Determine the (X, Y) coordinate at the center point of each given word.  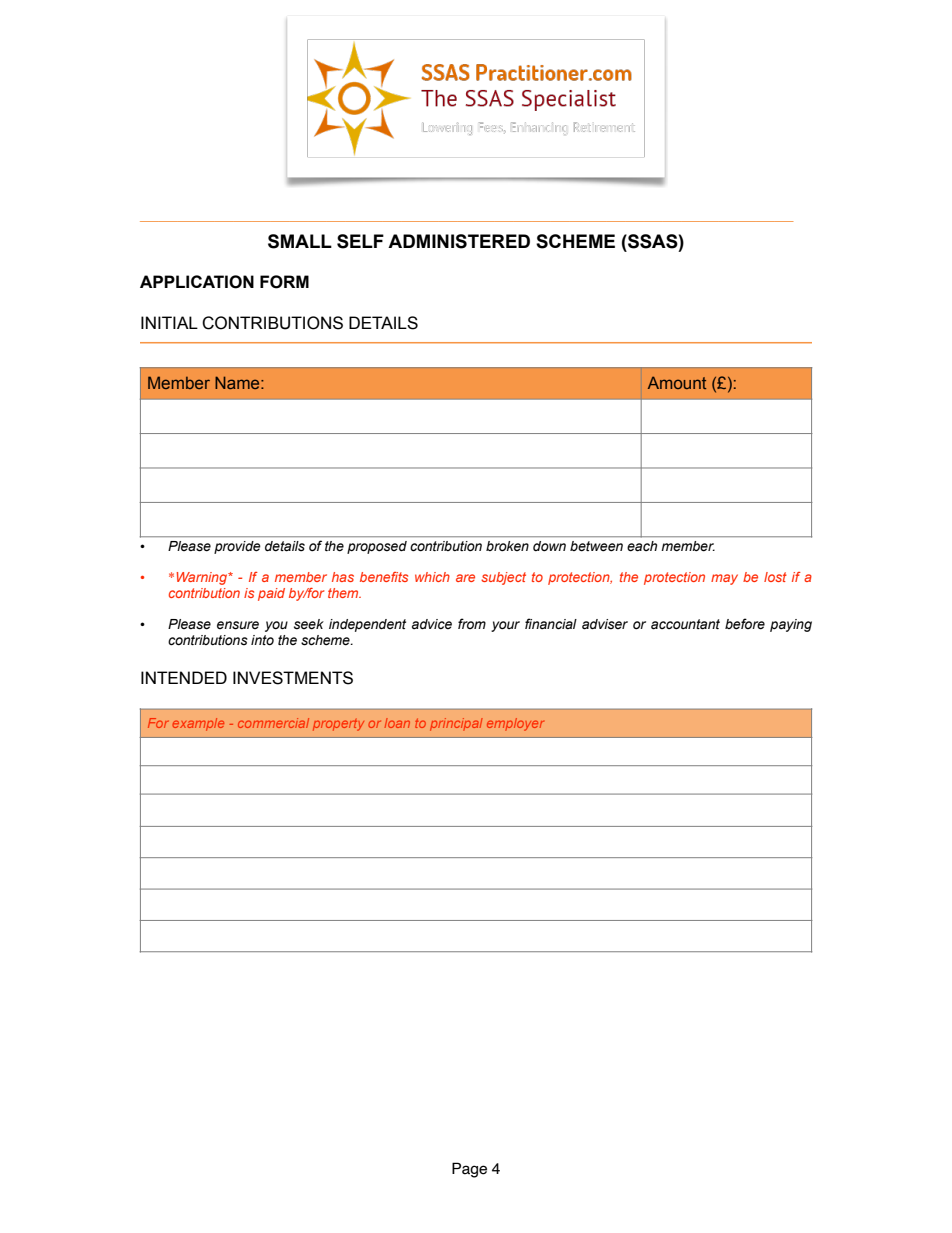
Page (469, 1170)
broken (507, 546)
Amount (677, 382)
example (198, 724)
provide (237, 547)
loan (397, 723)
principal (456, 724)
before (745, 624)
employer (515, 724)
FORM (284, 282)
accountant (685, 624)
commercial (273, 723)
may (724, 579)
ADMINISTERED (459, 241)
